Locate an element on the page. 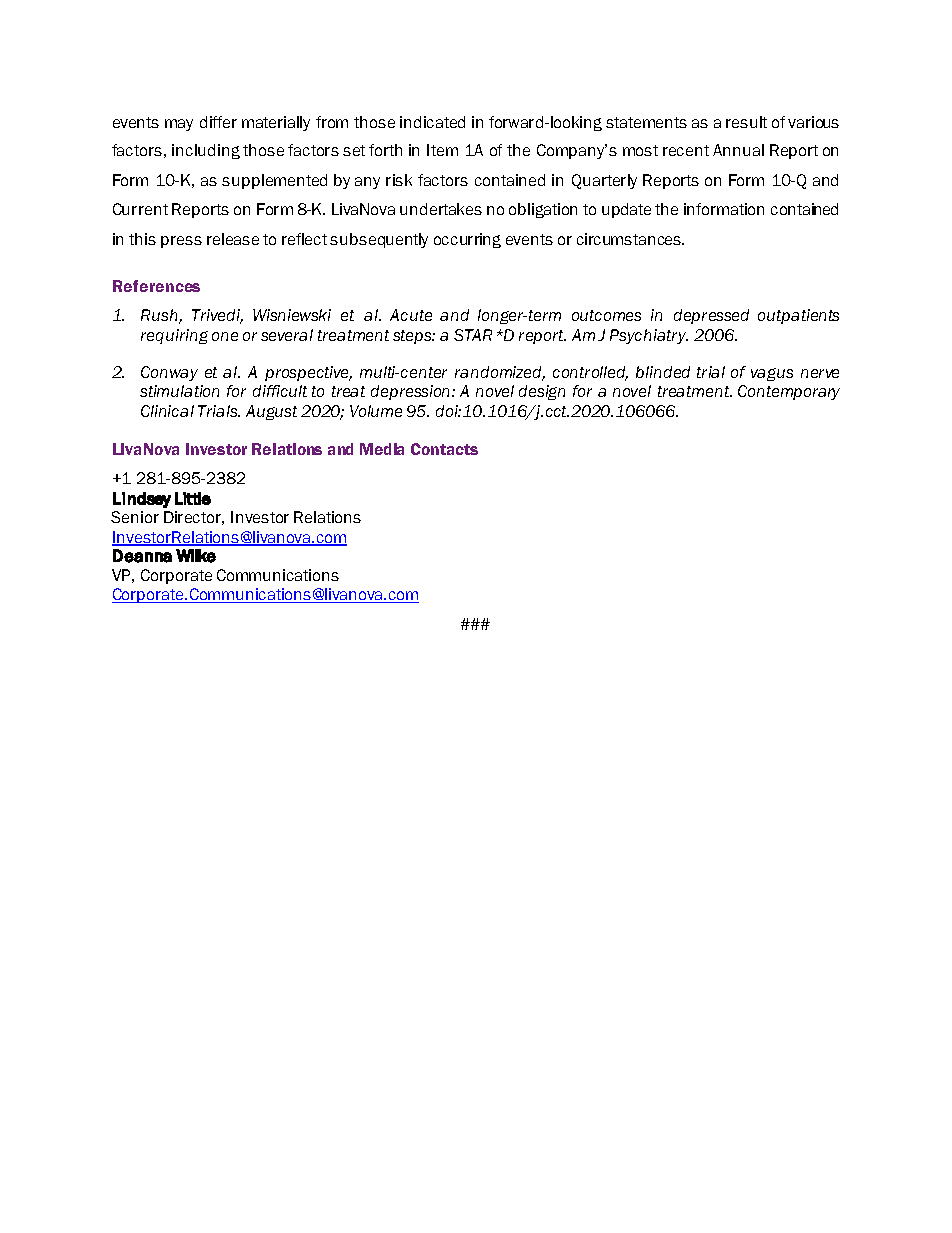 This image has height=1233, width=952. update is located at coordinates (626, 210).
